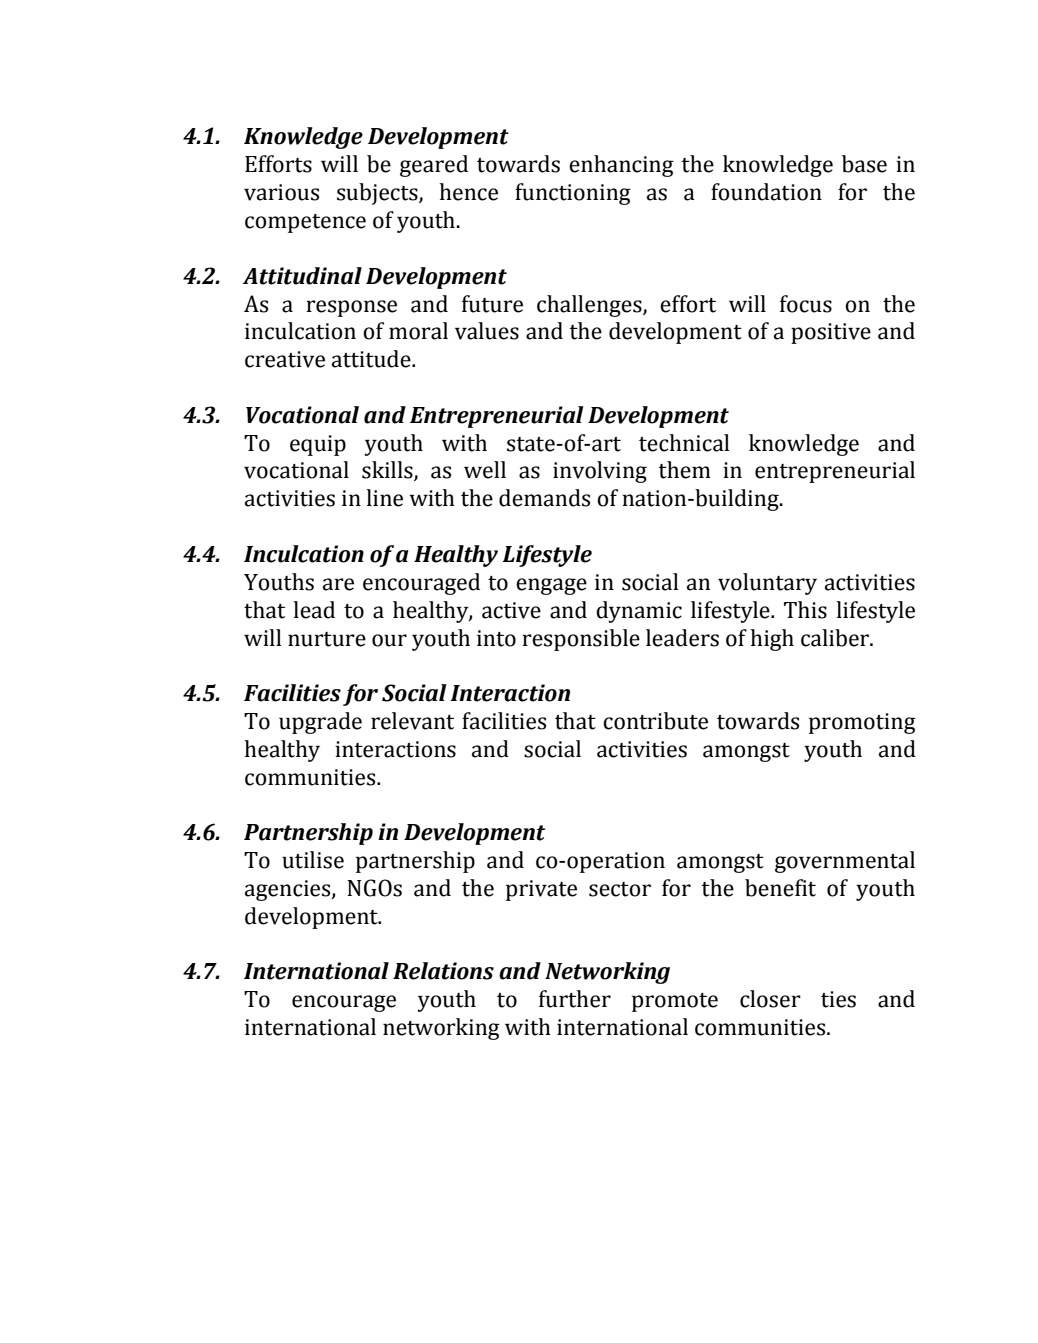 The image size is (1038, 1343). What do you see at coordinates (575, 999) in the page?
I see `further` at bounding box center [575, 999].
